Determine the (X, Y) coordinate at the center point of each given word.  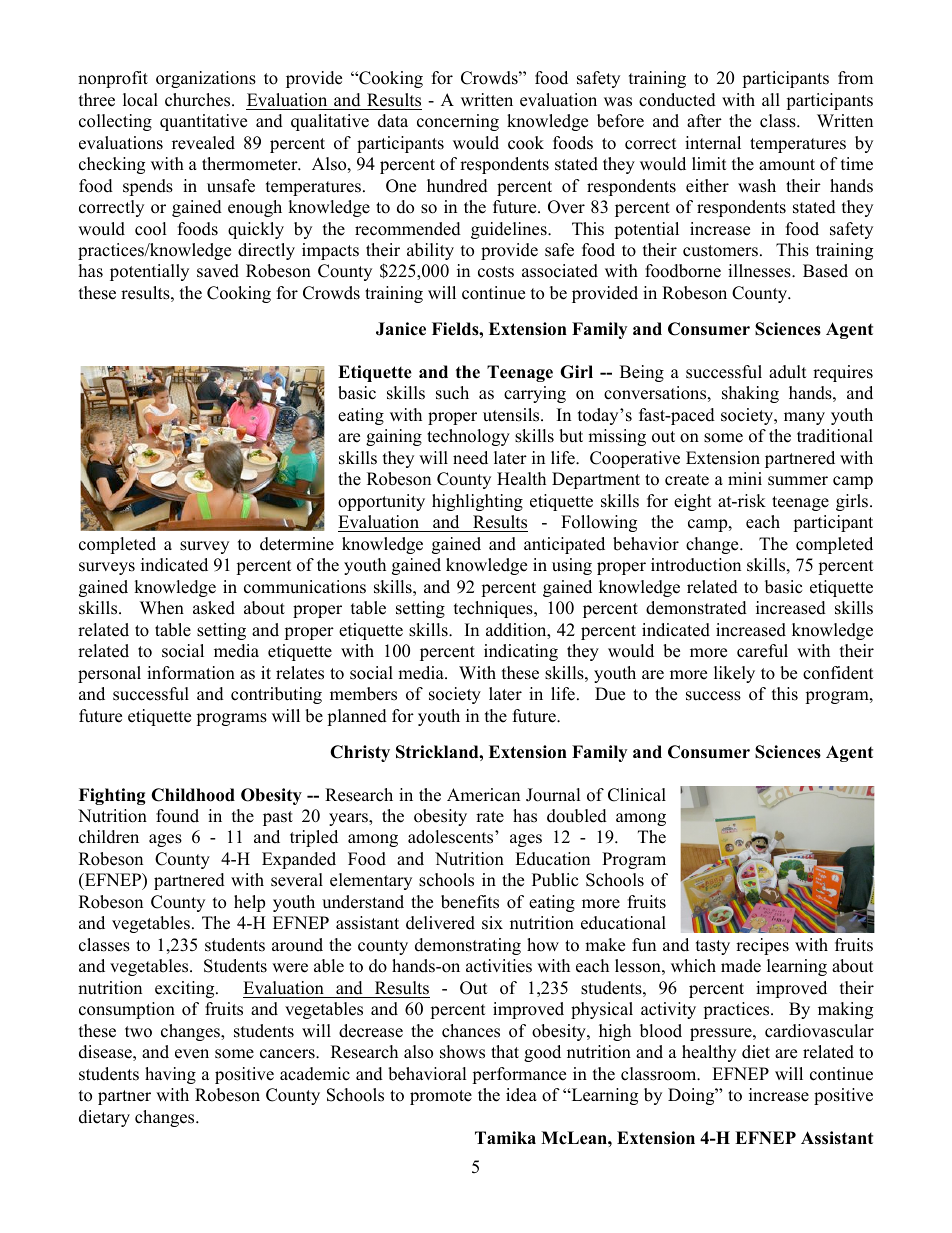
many (804, 418)
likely (734, 674)
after (704, 121)
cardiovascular (819, 1031)
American (483, 795)
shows (462, 1052)
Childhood (193, 795)
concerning (458, 122)
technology (468, 437)
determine (297, 544)
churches (199, 100)
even (192, 1054)
